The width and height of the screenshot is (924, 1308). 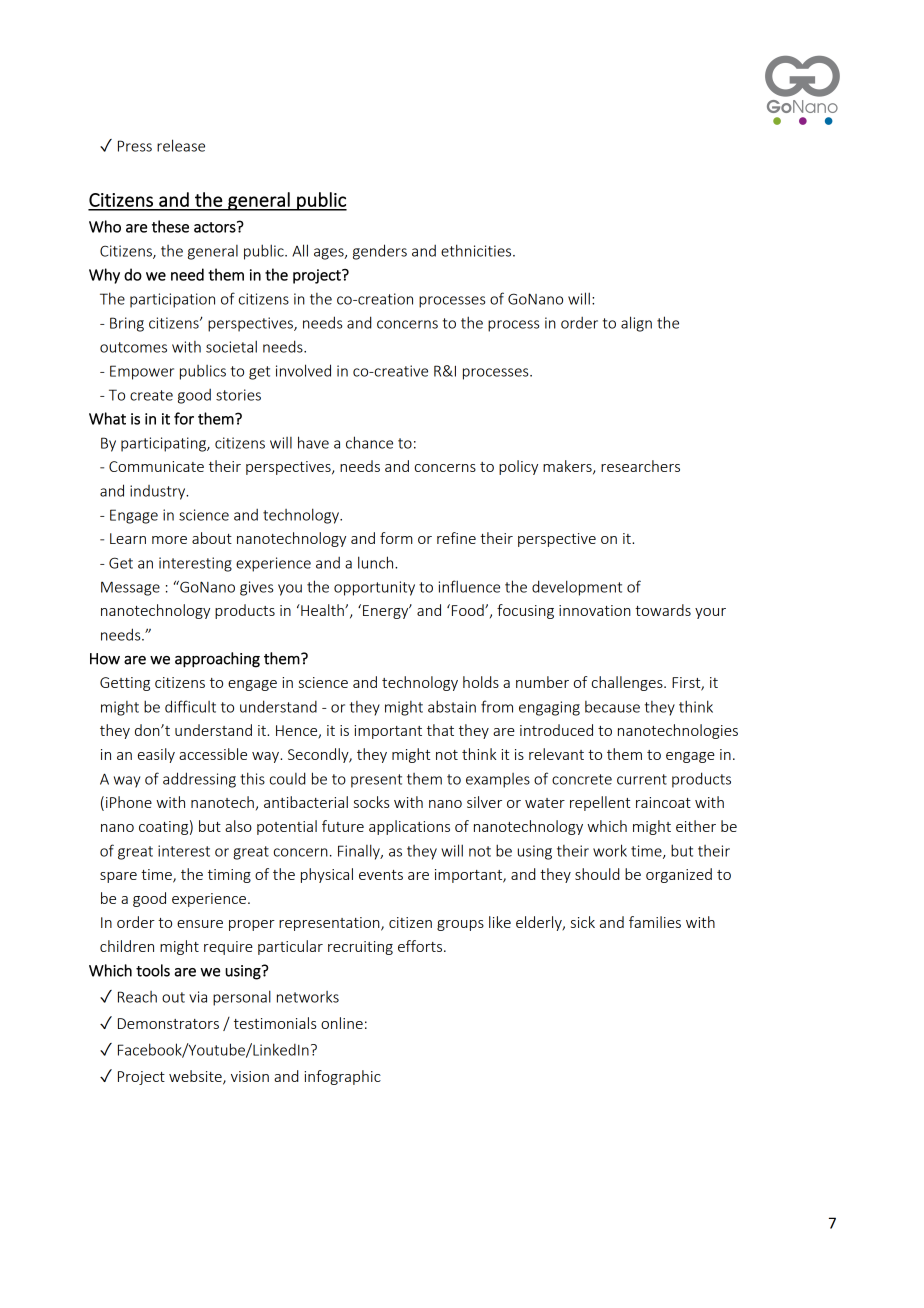 I want to click on opportunity, so click(x=374, y=588).
